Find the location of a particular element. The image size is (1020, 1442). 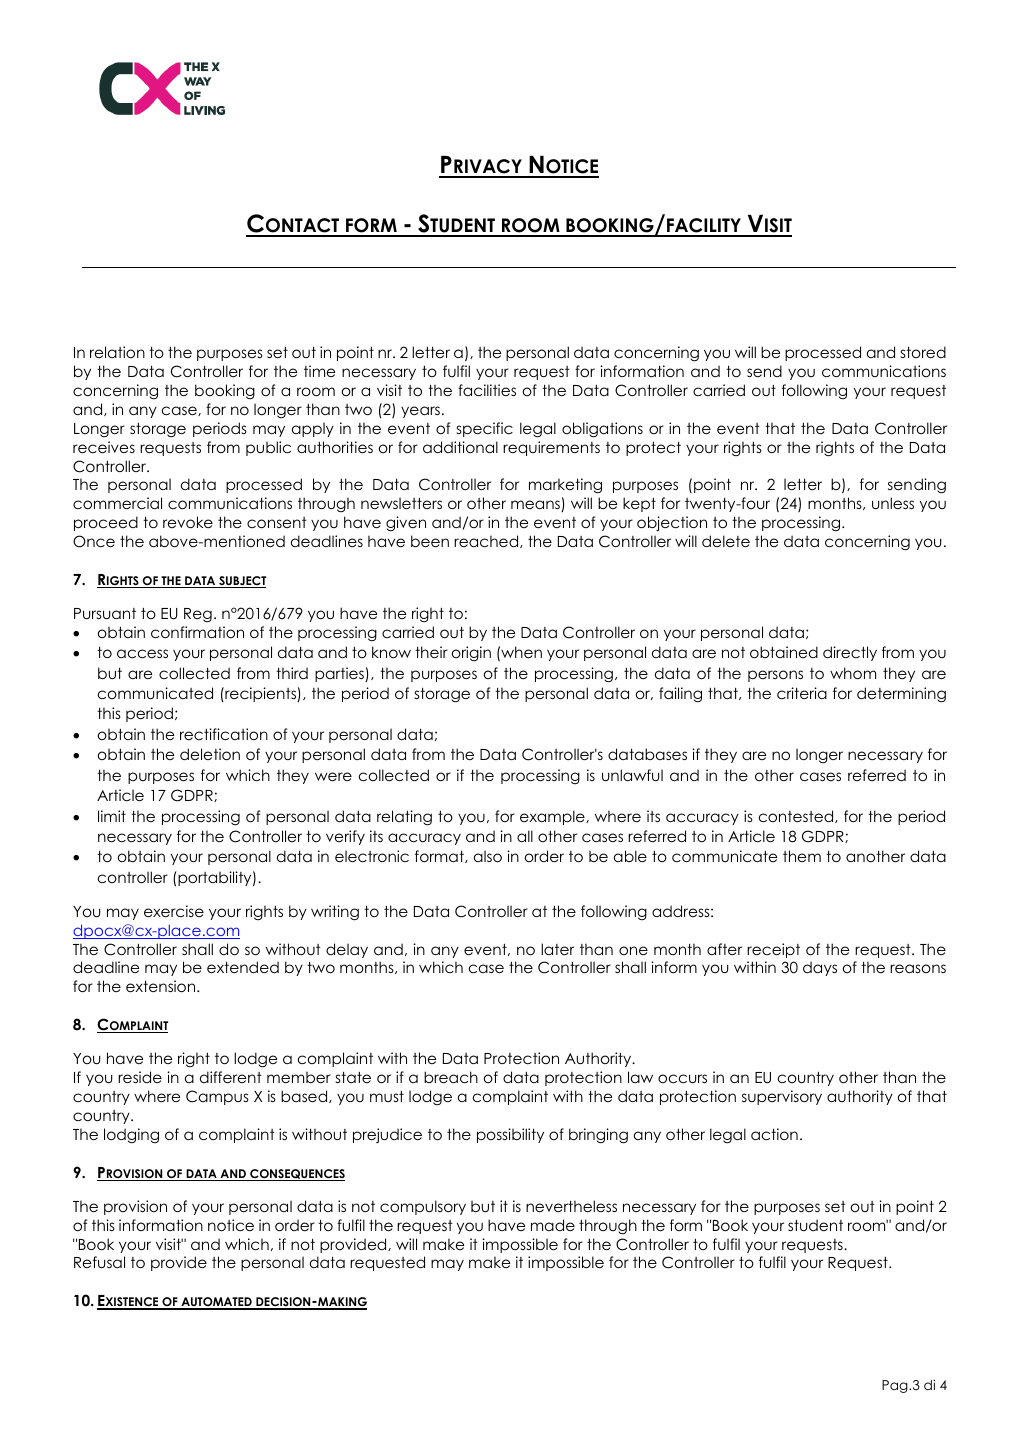

origin is located at coordinates (471, 653).
